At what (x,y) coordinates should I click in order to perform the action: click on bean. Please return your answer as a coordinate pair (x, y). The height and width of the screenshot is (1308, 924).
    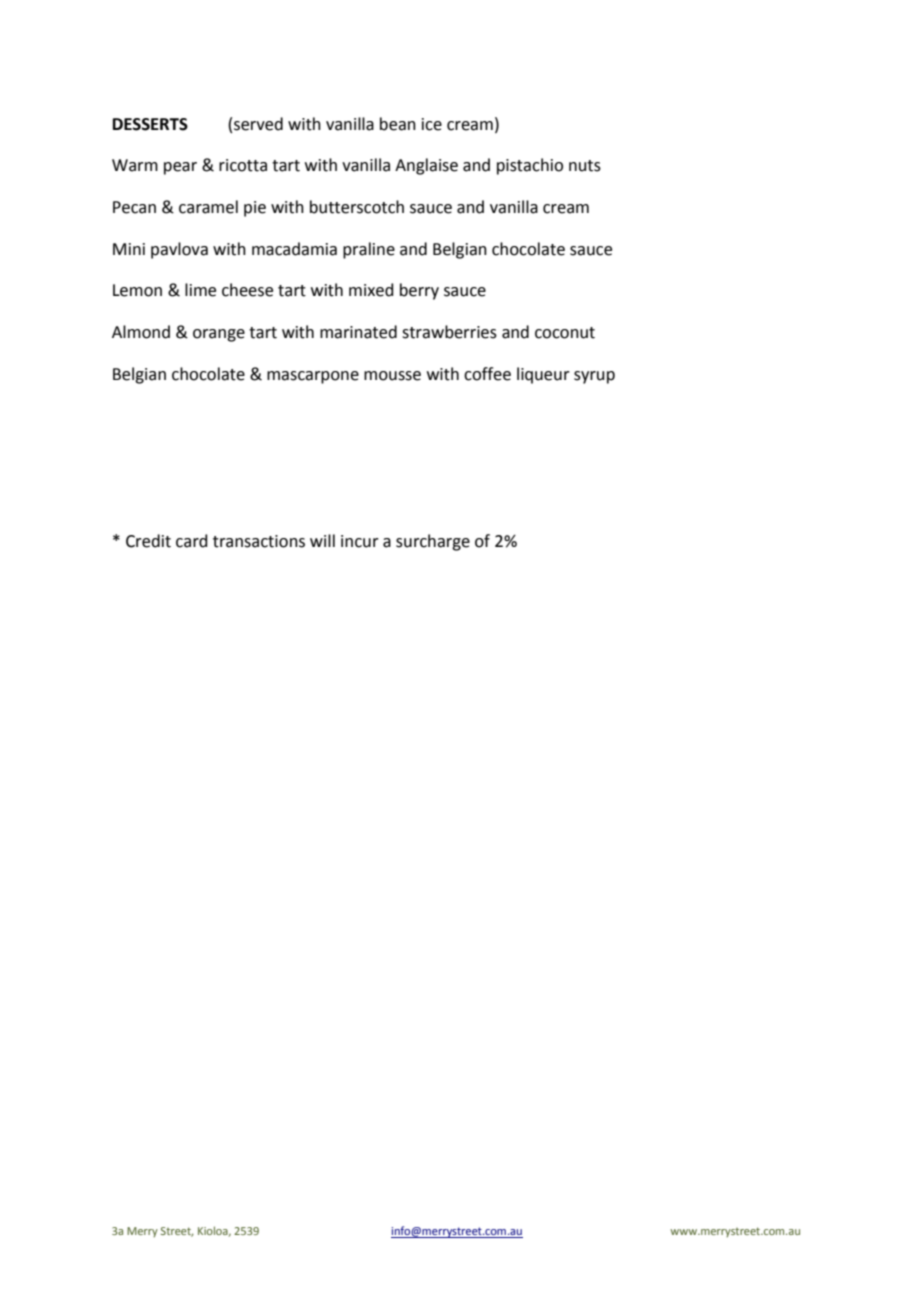
    Looking at the image, I should click on (398, 124).
